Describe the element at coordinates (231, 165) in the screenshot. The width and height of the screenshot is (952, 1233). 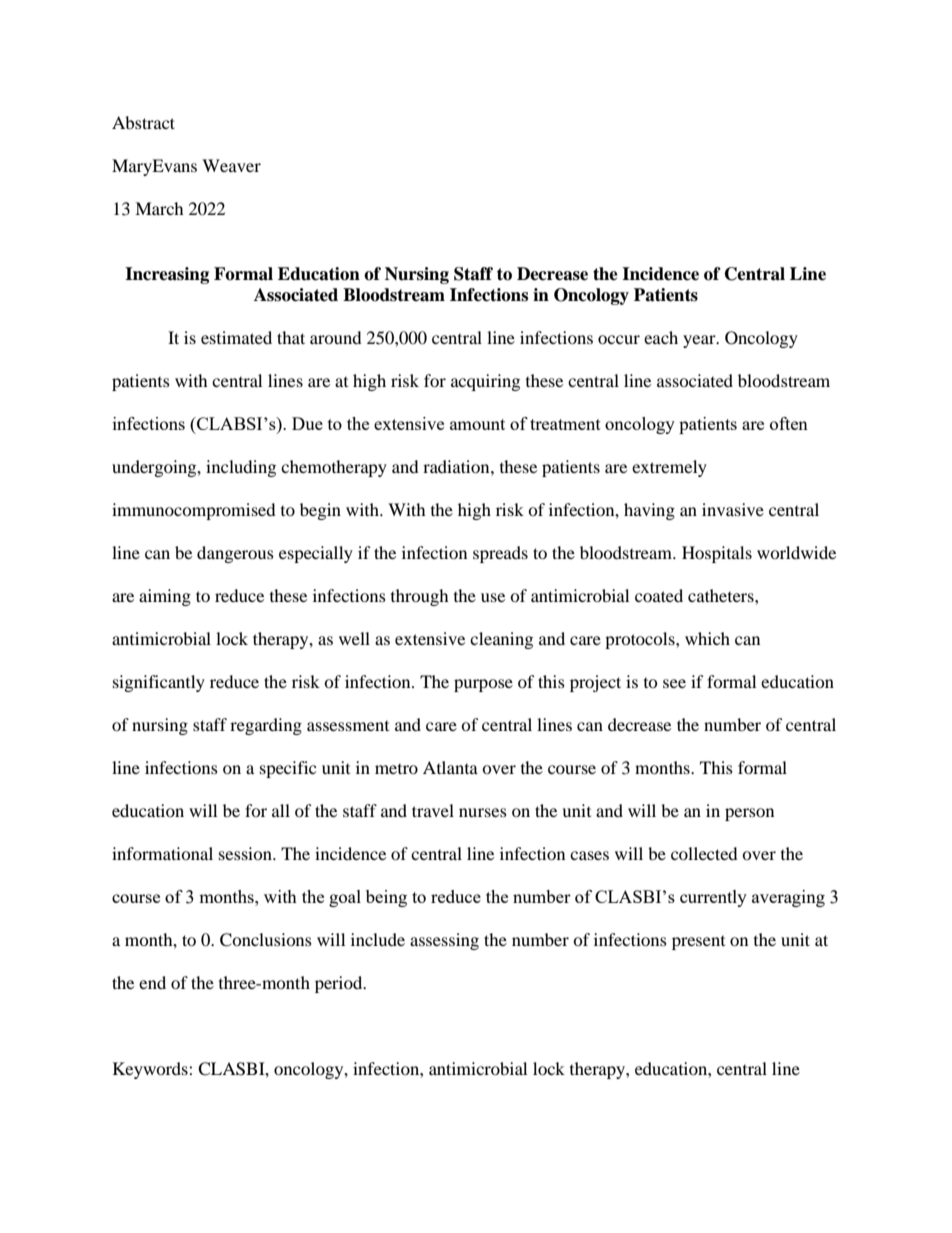
I see `Weaver` at that location.
